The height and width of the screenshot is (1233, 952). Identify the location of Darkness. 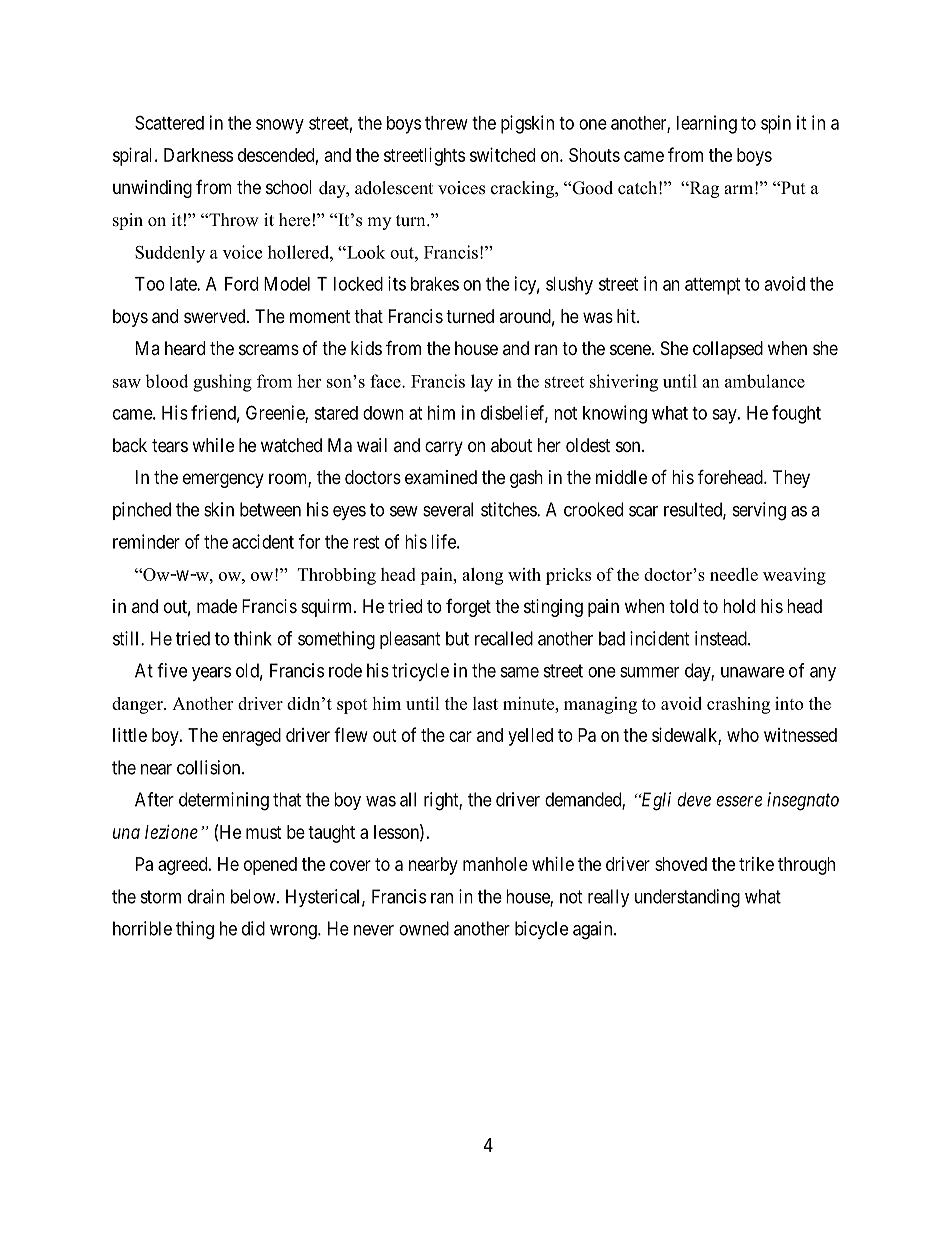
(198, 155).
